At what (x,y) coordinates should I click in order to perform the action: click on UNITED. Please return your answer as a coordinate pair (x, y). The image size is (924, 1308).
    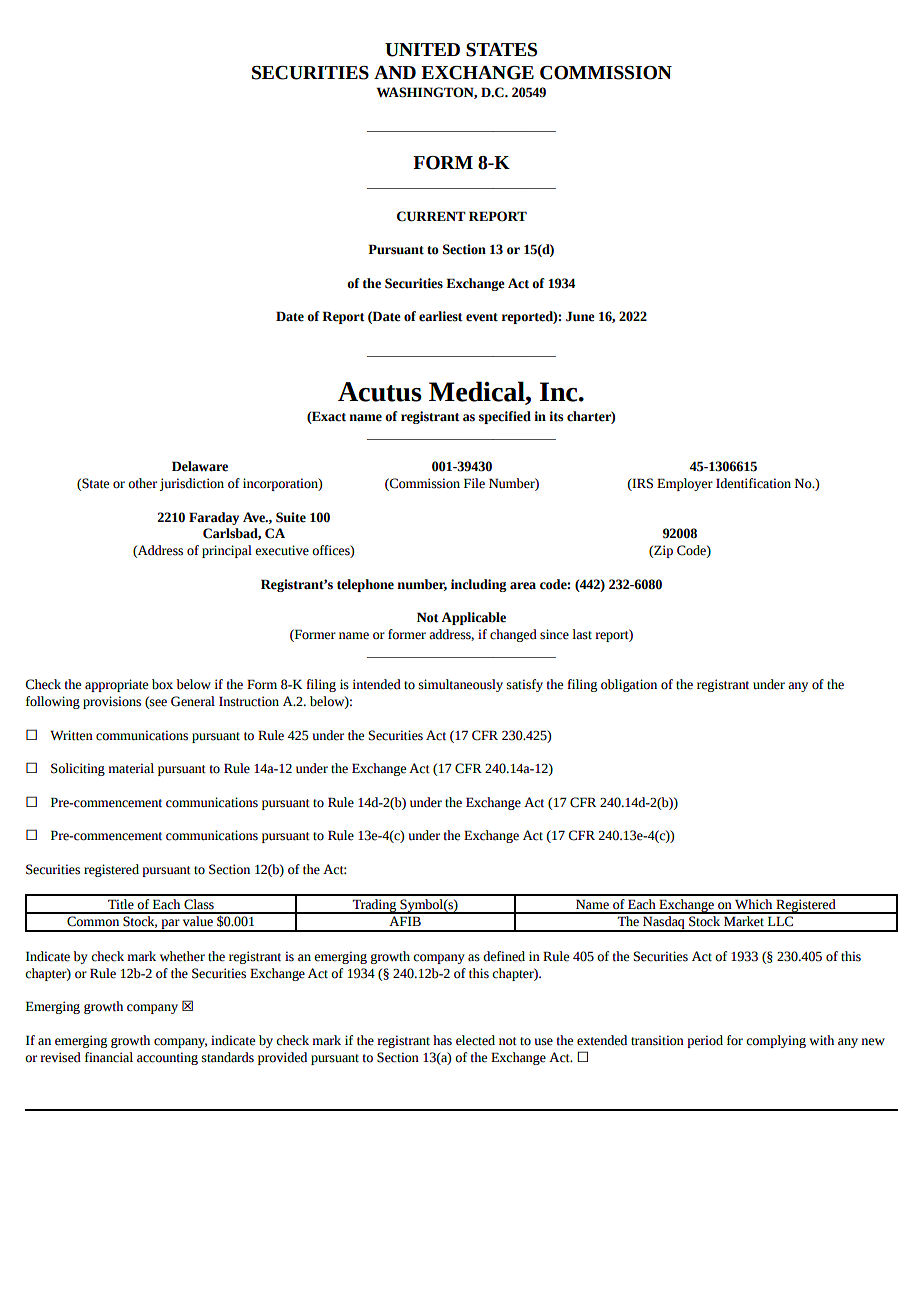
    Looking at the image, I should click on (422, 50).
